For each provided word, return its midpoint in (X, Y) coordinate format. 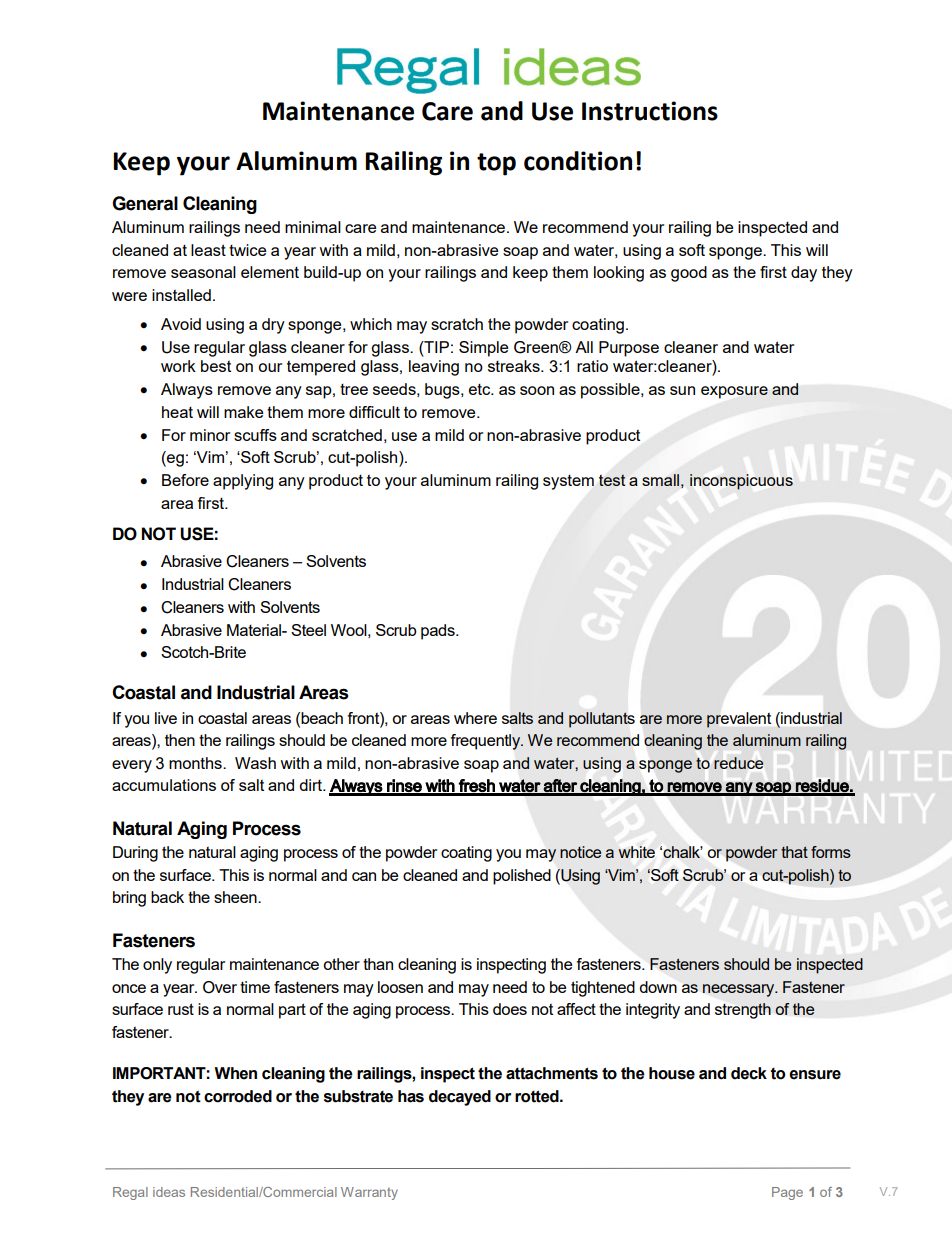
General (145, 203)
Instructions (650, 111)
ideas (169, 1192)
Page (787, 1193)
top (496, 164)
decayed (460, 1098)
